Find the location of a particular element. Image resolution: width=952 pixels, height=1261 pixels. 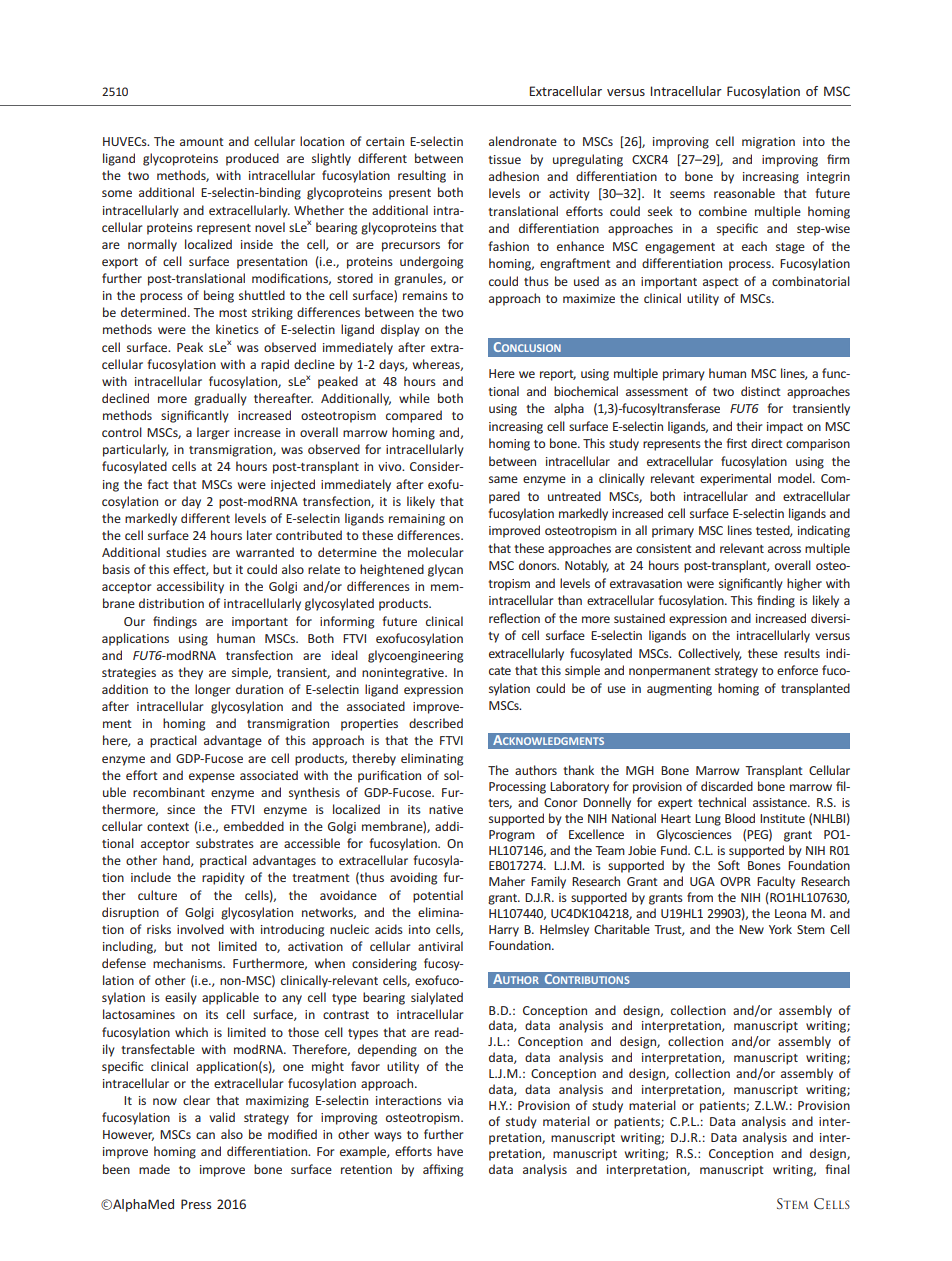

their is located at coordinates (749, 426).
